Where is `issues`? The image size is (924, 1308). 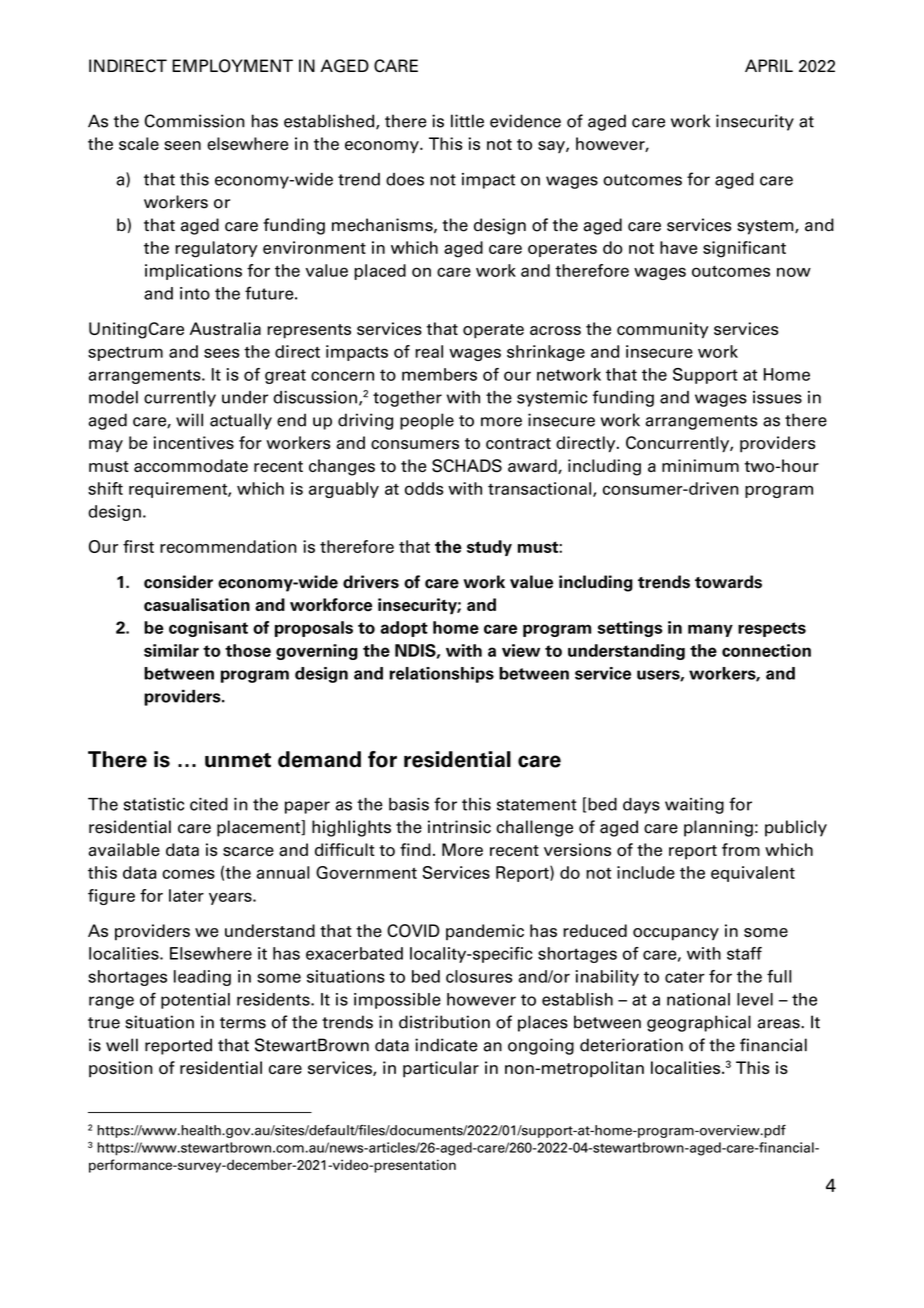
issues is located at coordinates (777, 397).
